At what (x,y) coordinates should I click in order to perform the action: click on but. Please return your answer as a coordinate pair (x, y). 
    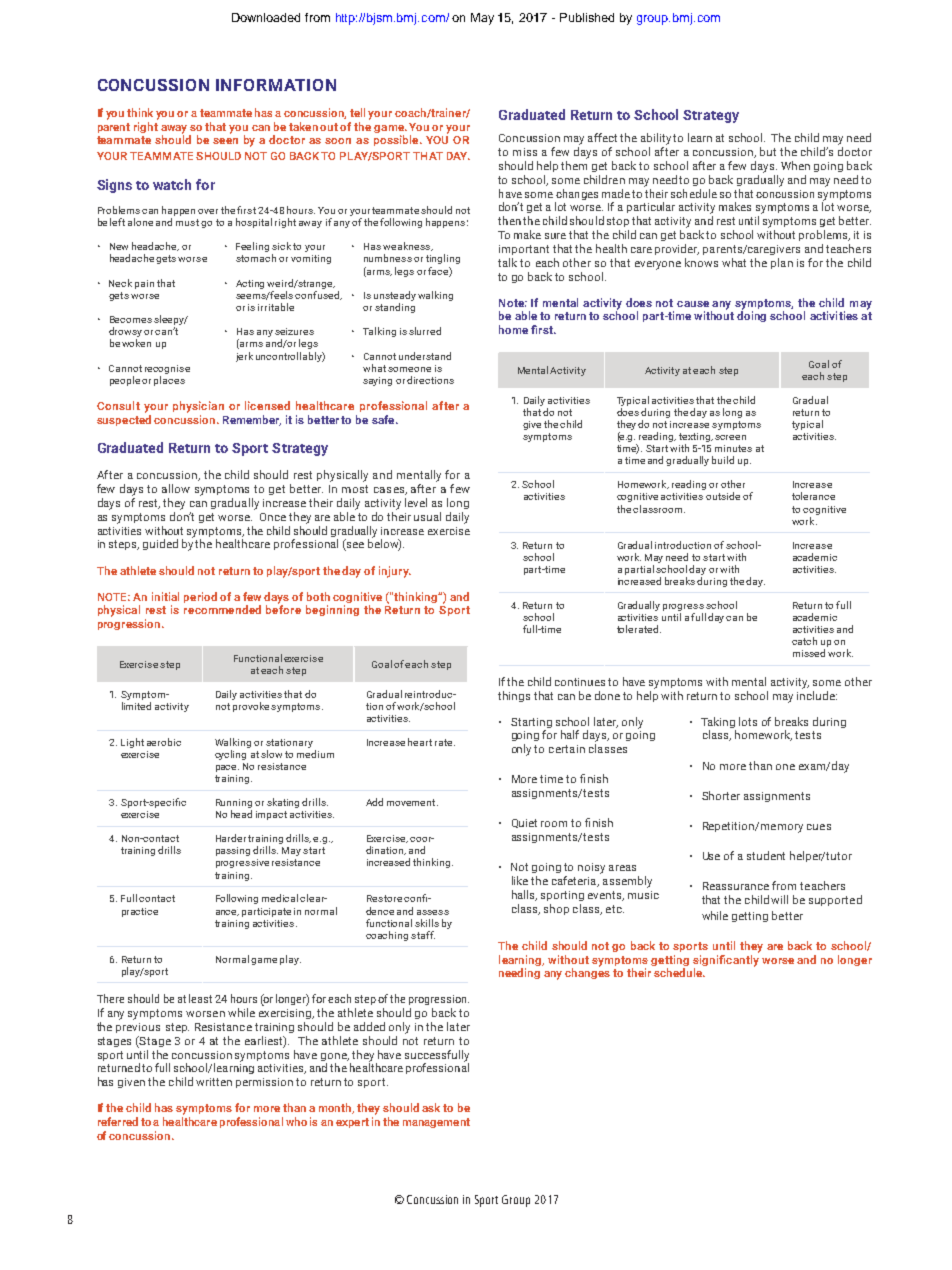
    Looking at the image, I should click on (768, 151).
